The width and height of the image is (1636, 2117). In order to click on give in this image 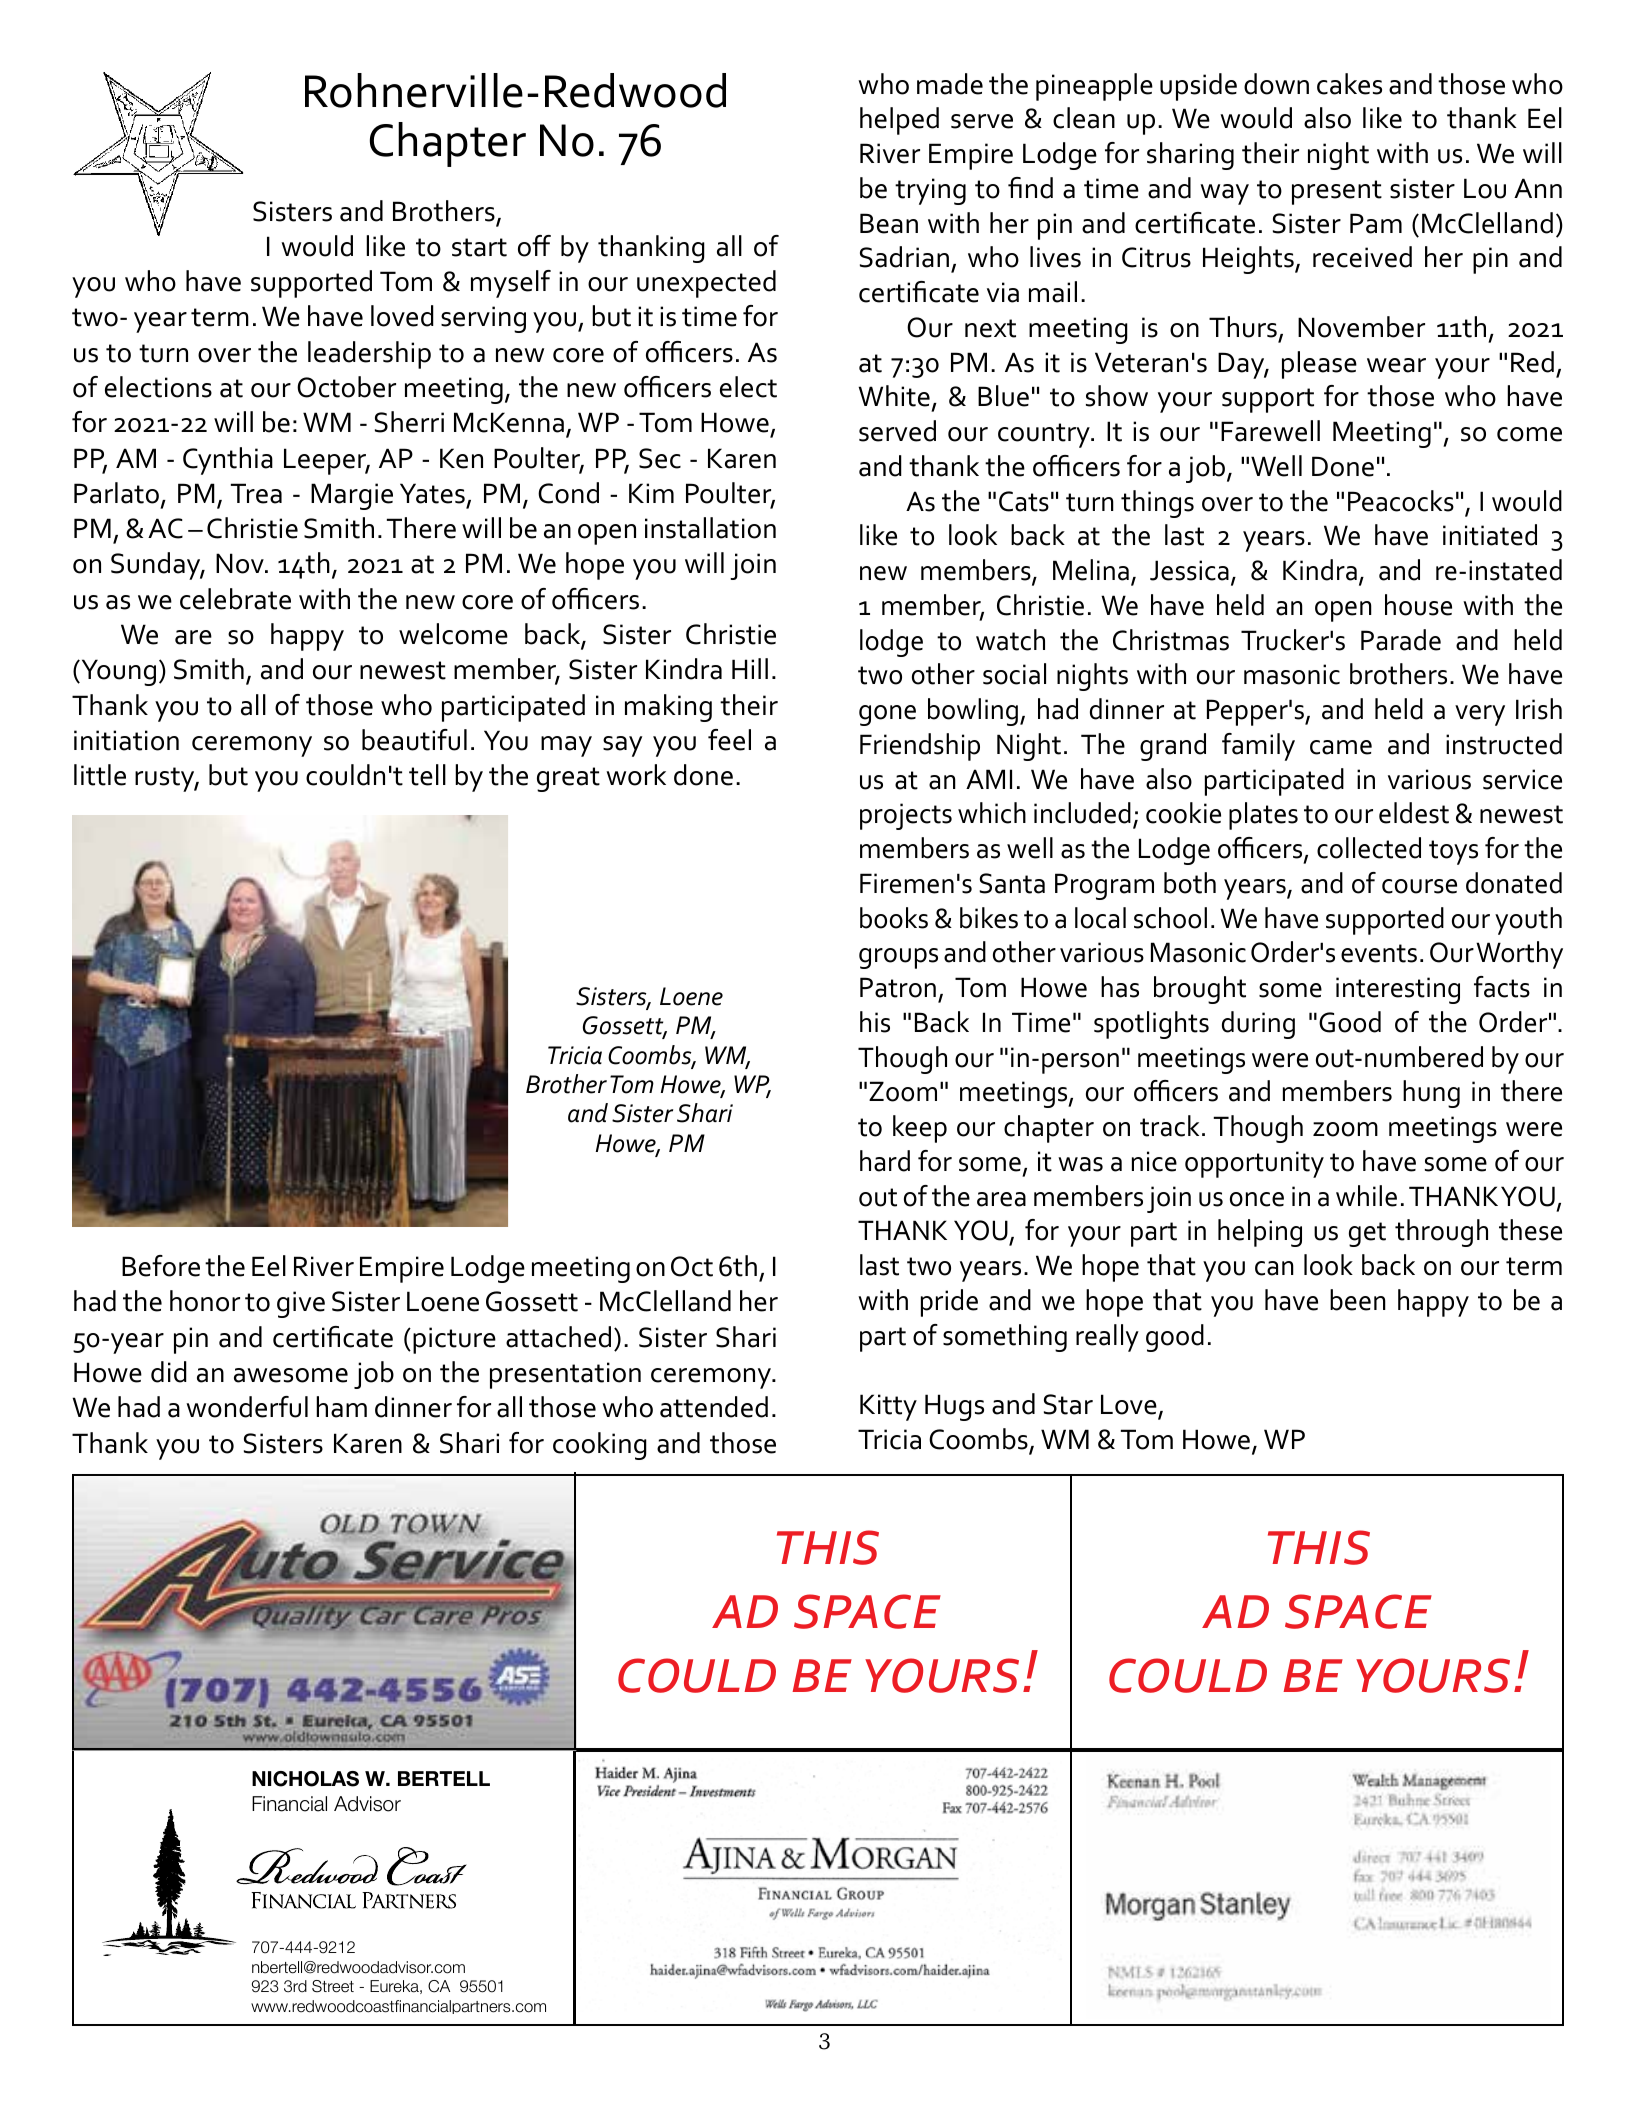, I will do `click(301, 1304)`.
